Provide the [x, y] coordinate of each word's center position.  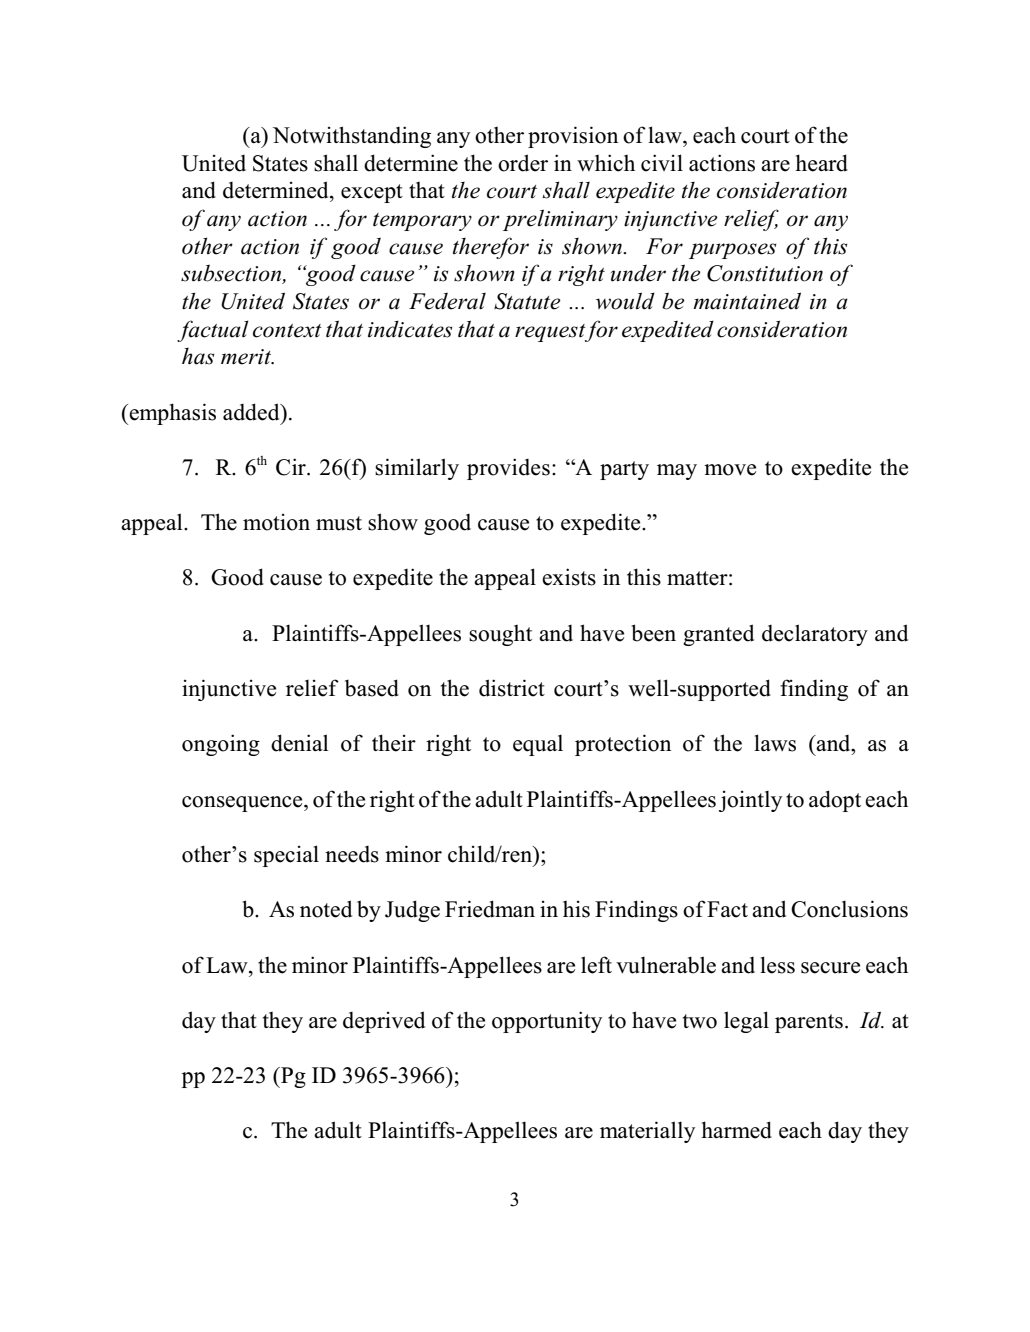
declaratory [815, 635]
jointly [750, 801]
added [252, 412]
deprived [384, 1022]
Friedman [490, 909]
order [523, 163]
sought [500, 635]
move [730, 470]
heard [821, 163]
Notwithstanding [352, 137]
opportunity [547, 1022]
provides [508, 469]
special [286, 856]
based [372, 688]
